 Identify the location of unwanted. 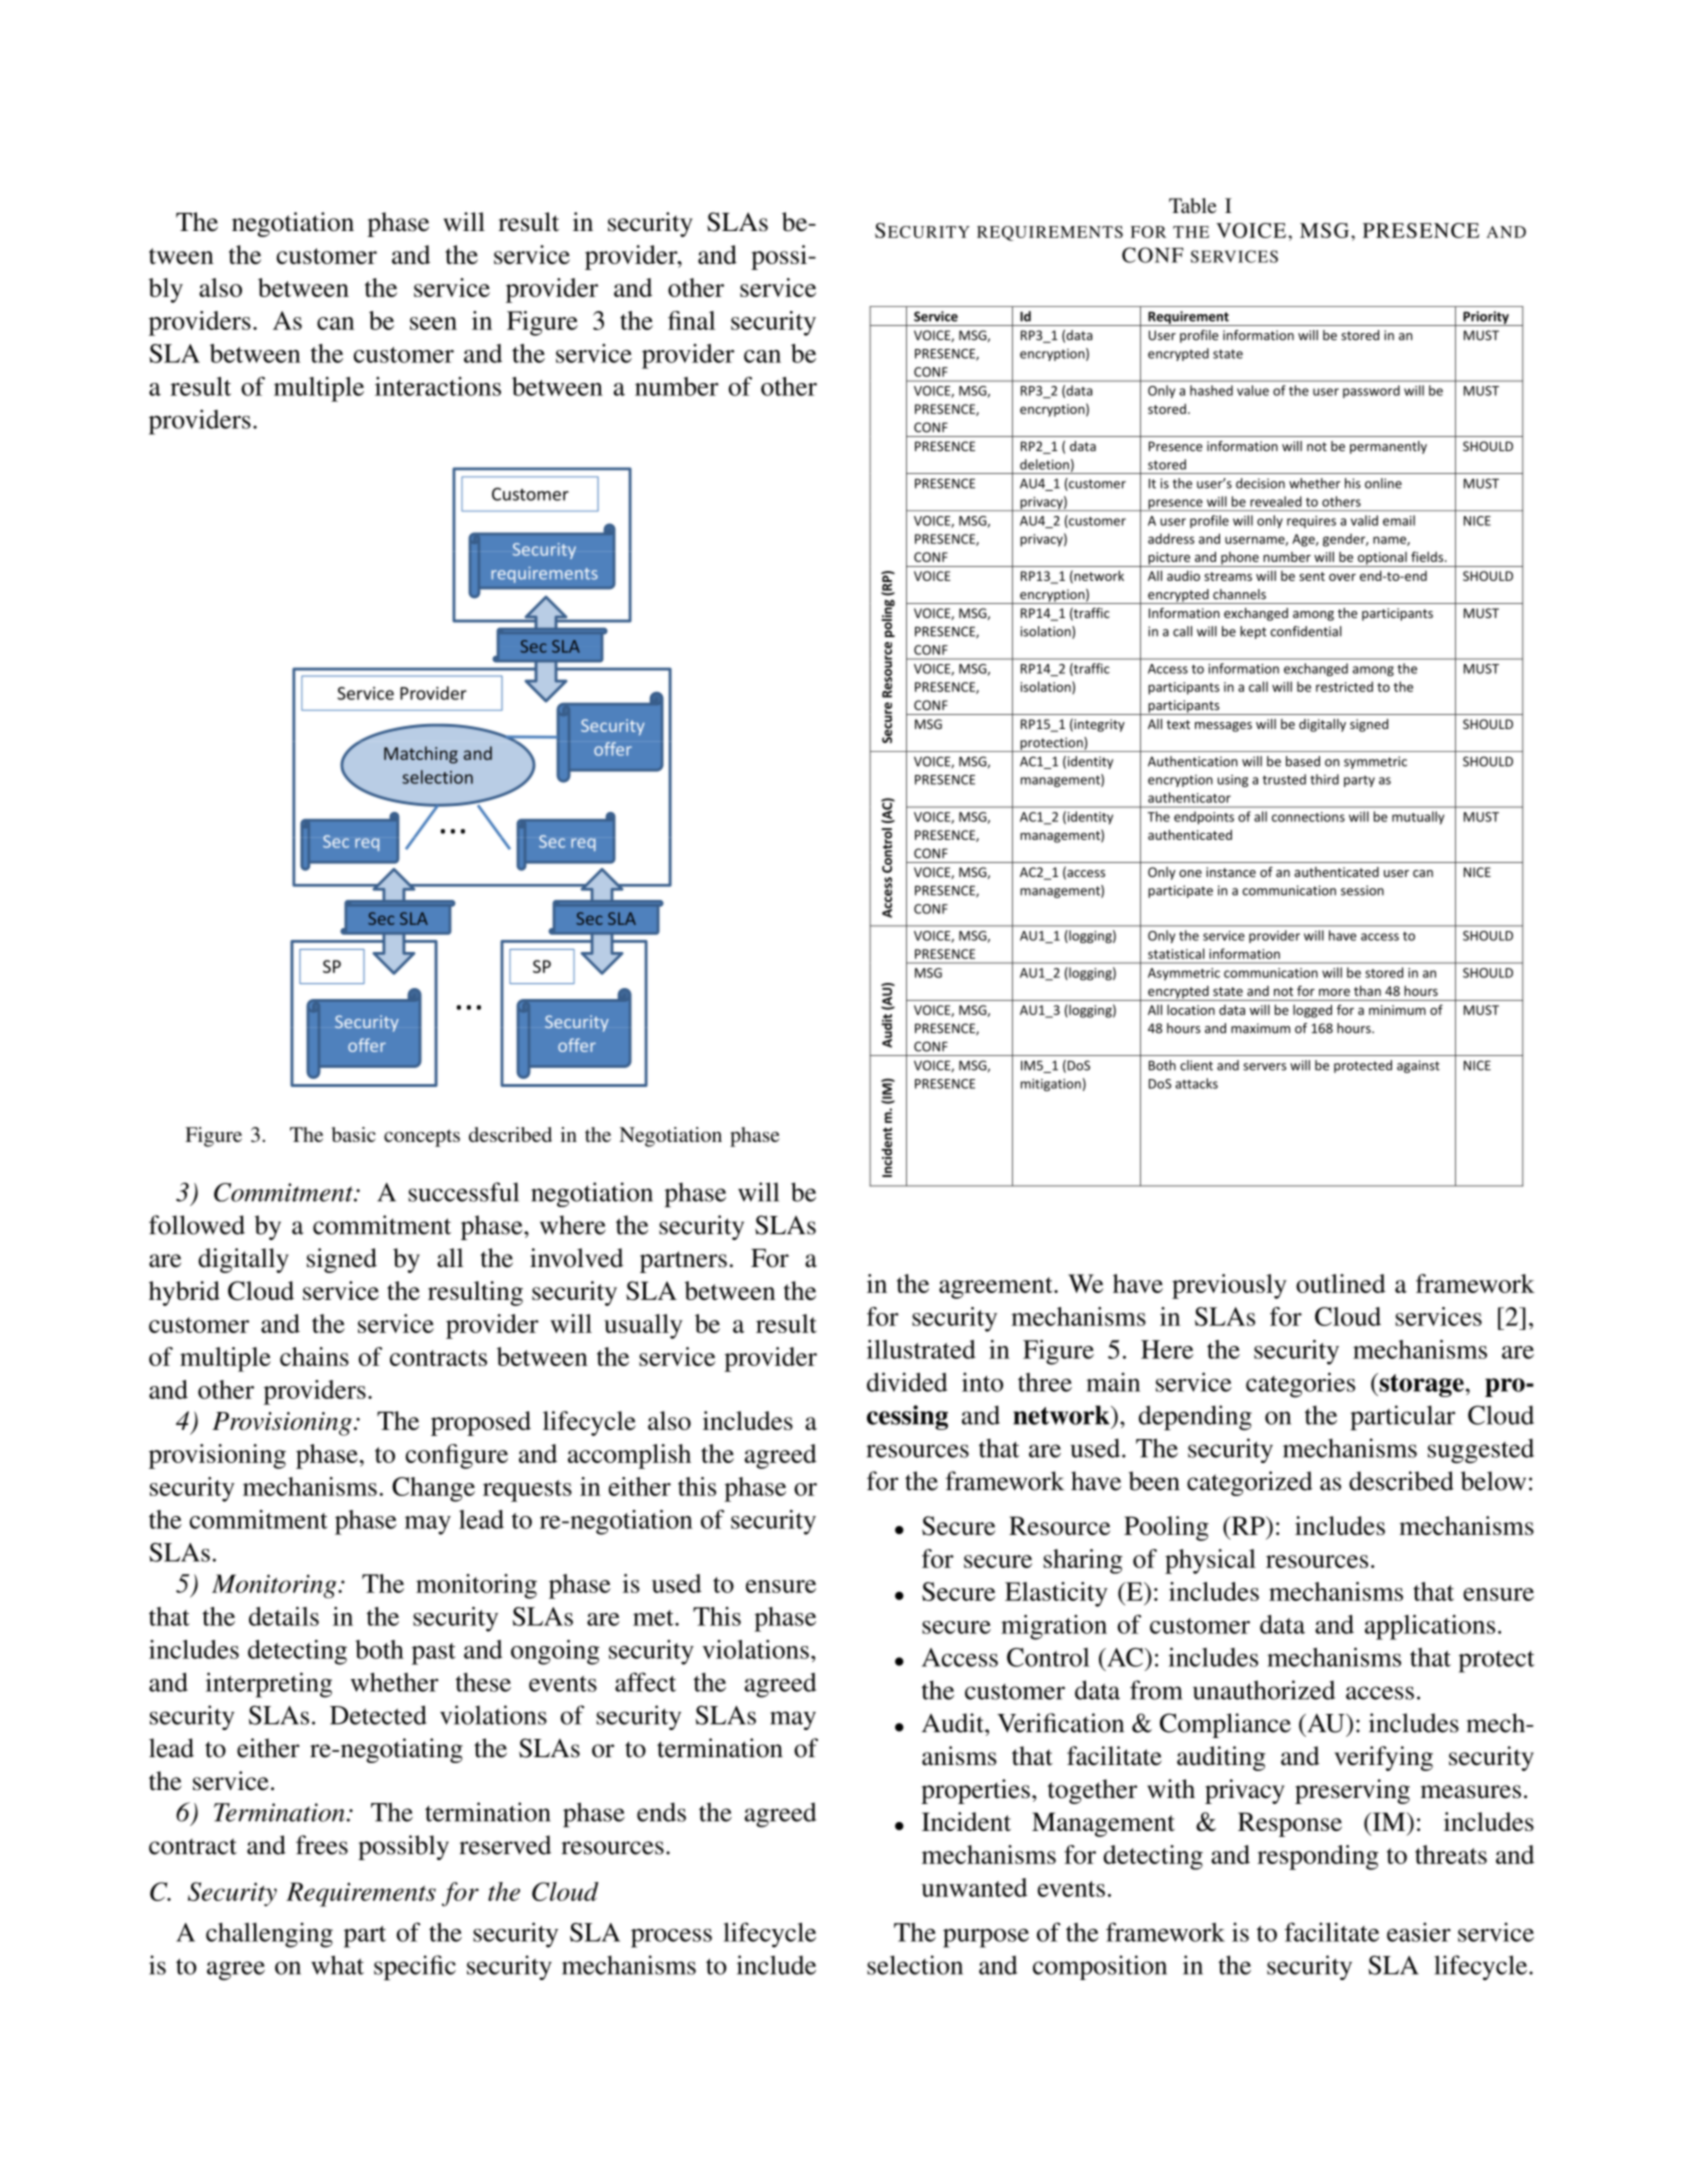
(974, 1887).
